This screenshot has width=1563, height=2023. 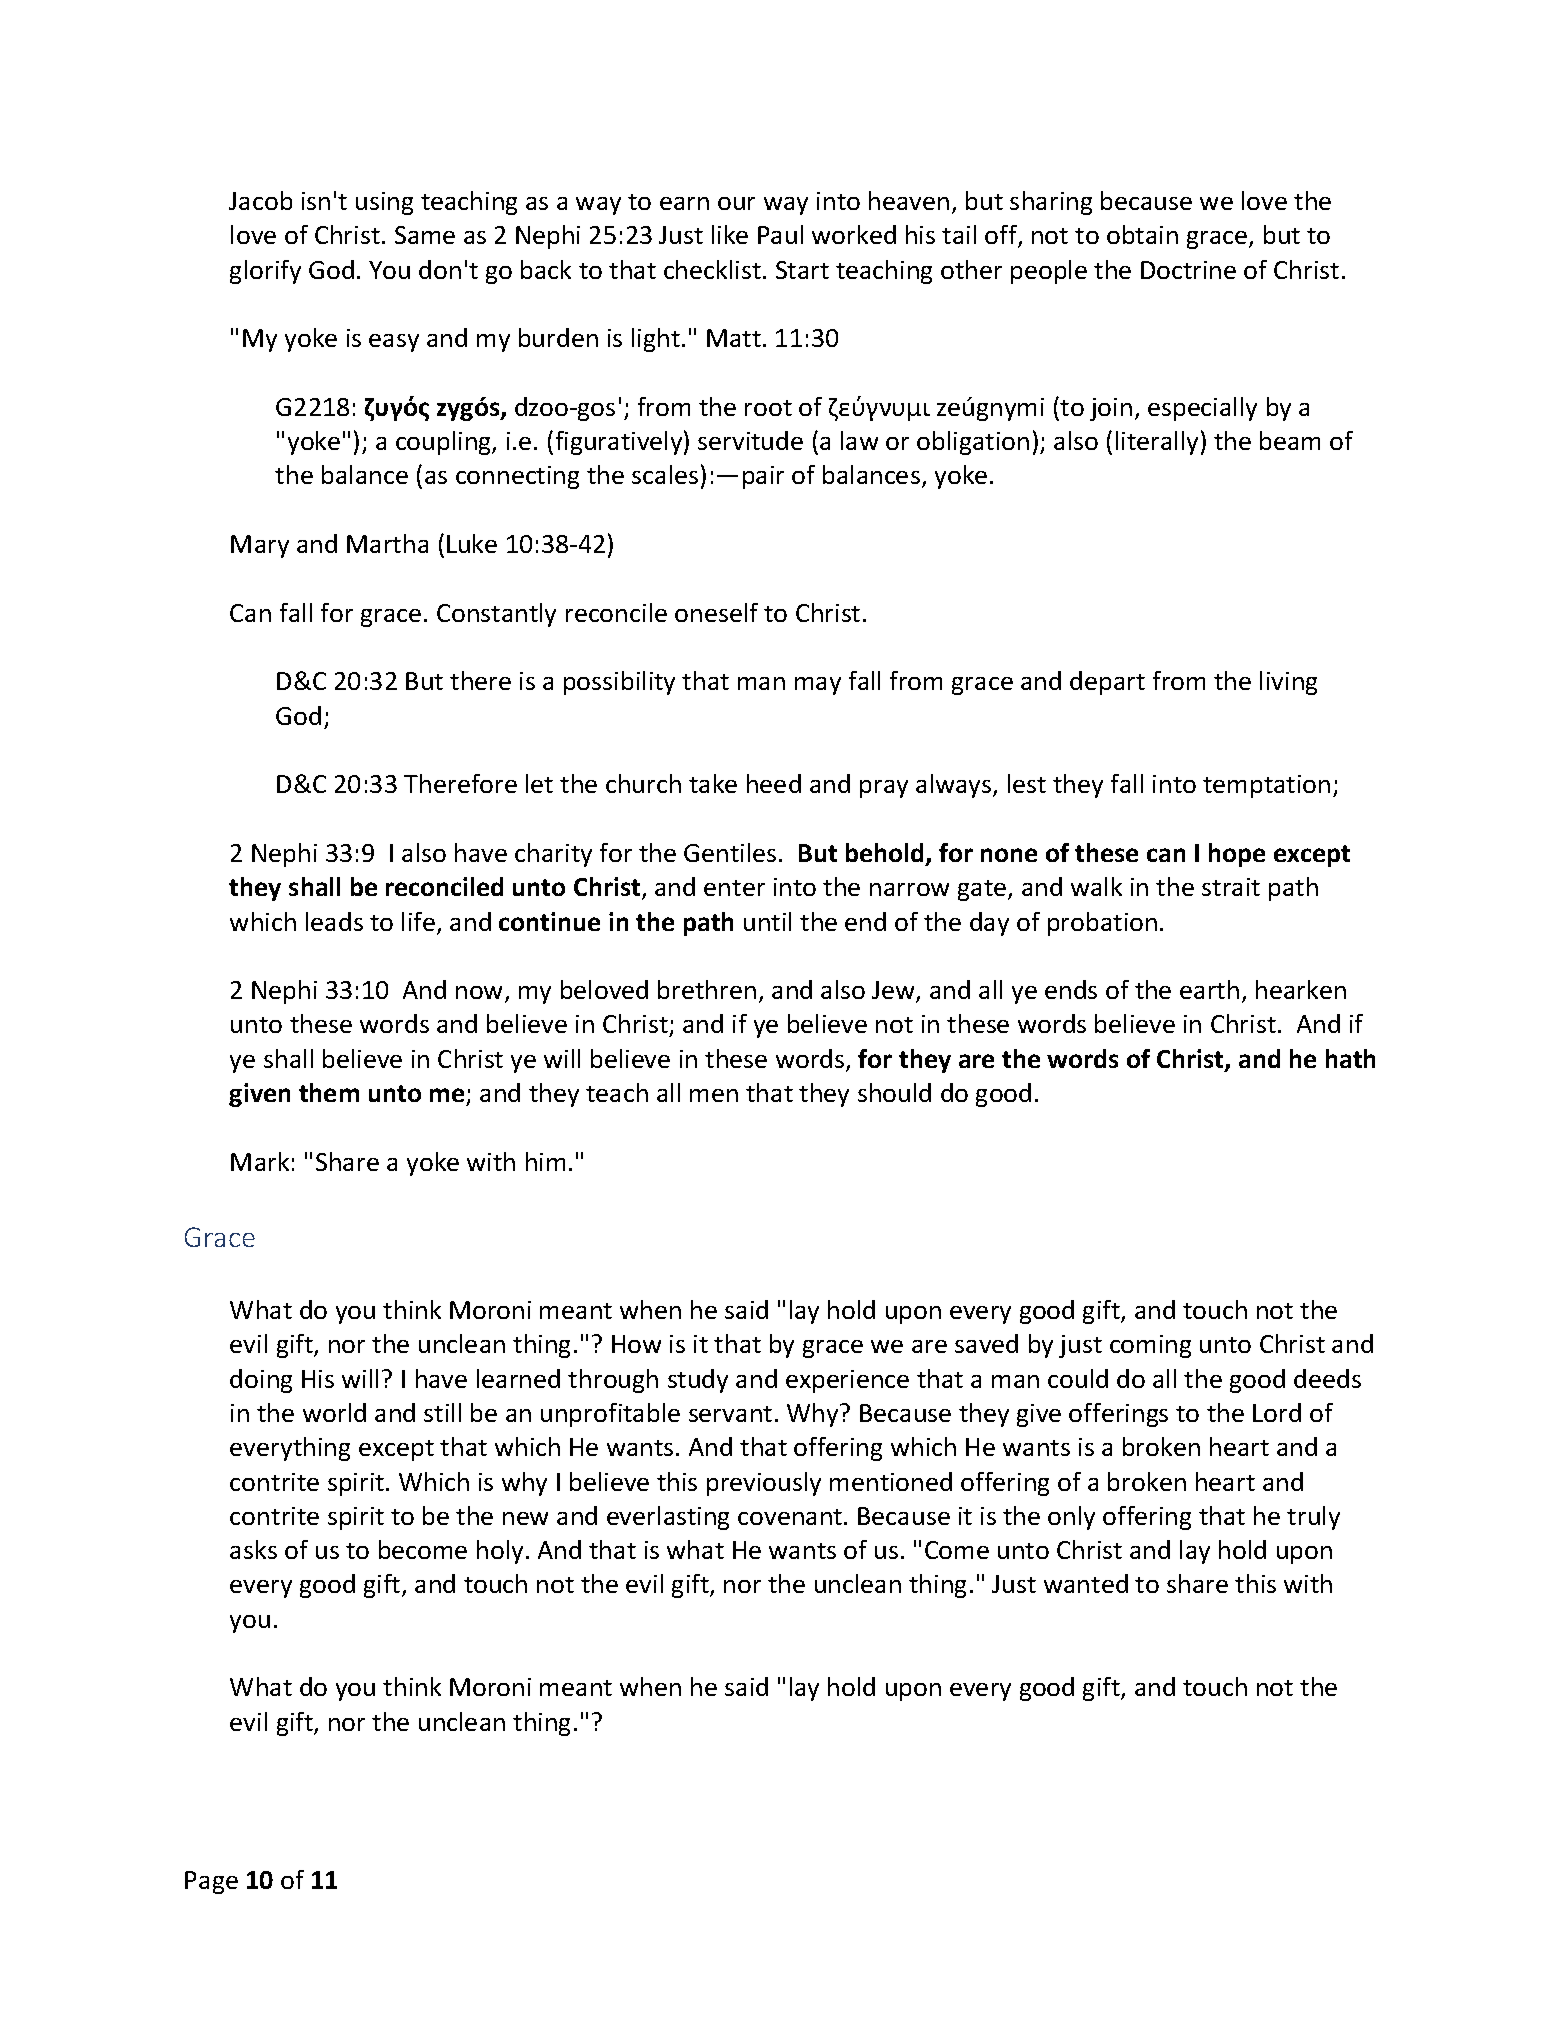 What do you see at coordinates (329, 1092) in the screenshot?
I see `them` at bounding box center [329, 1092].
